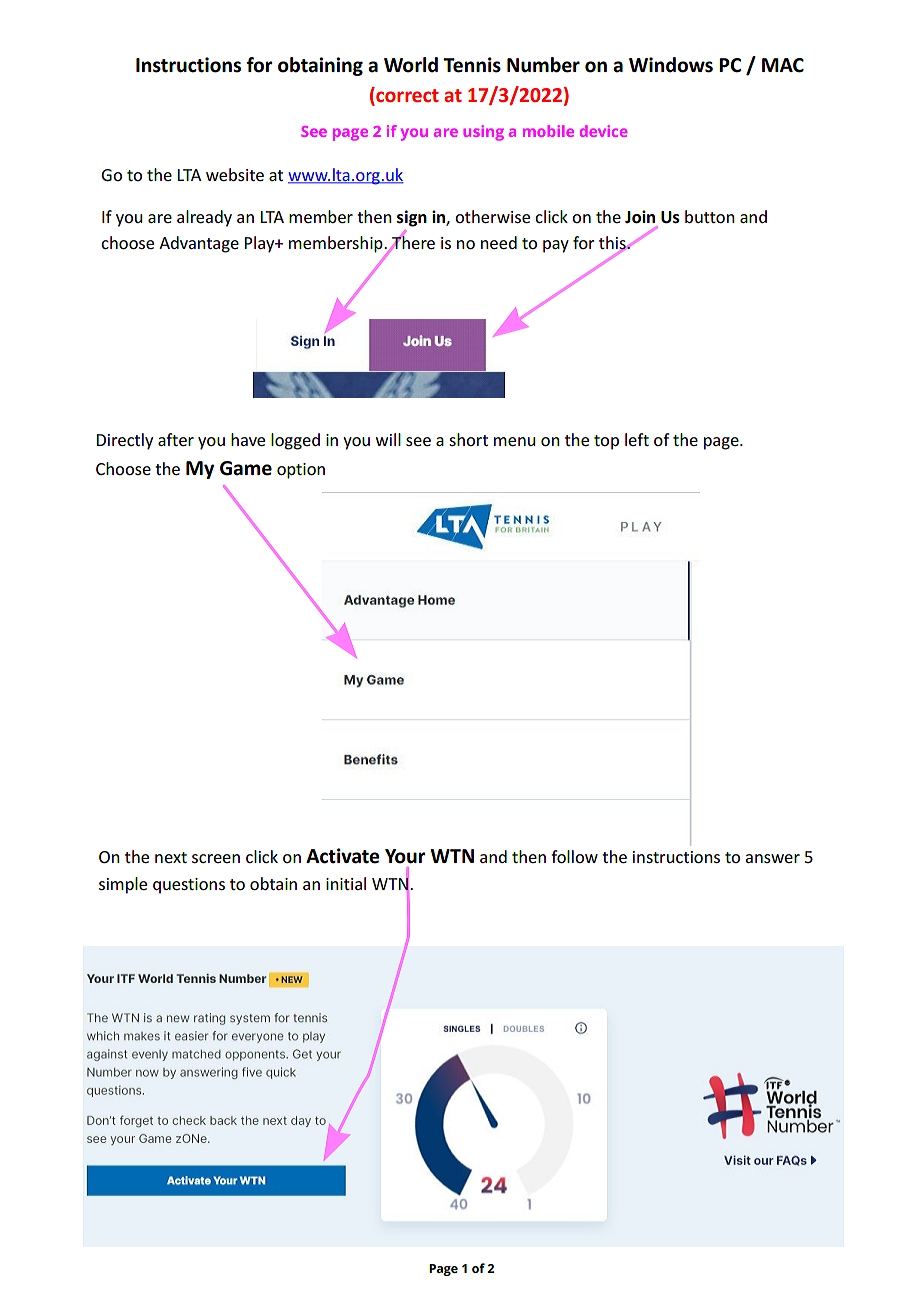 The height and width of the screenshot is (1308, 924). I want to click on Windows, so click(671, 65).
